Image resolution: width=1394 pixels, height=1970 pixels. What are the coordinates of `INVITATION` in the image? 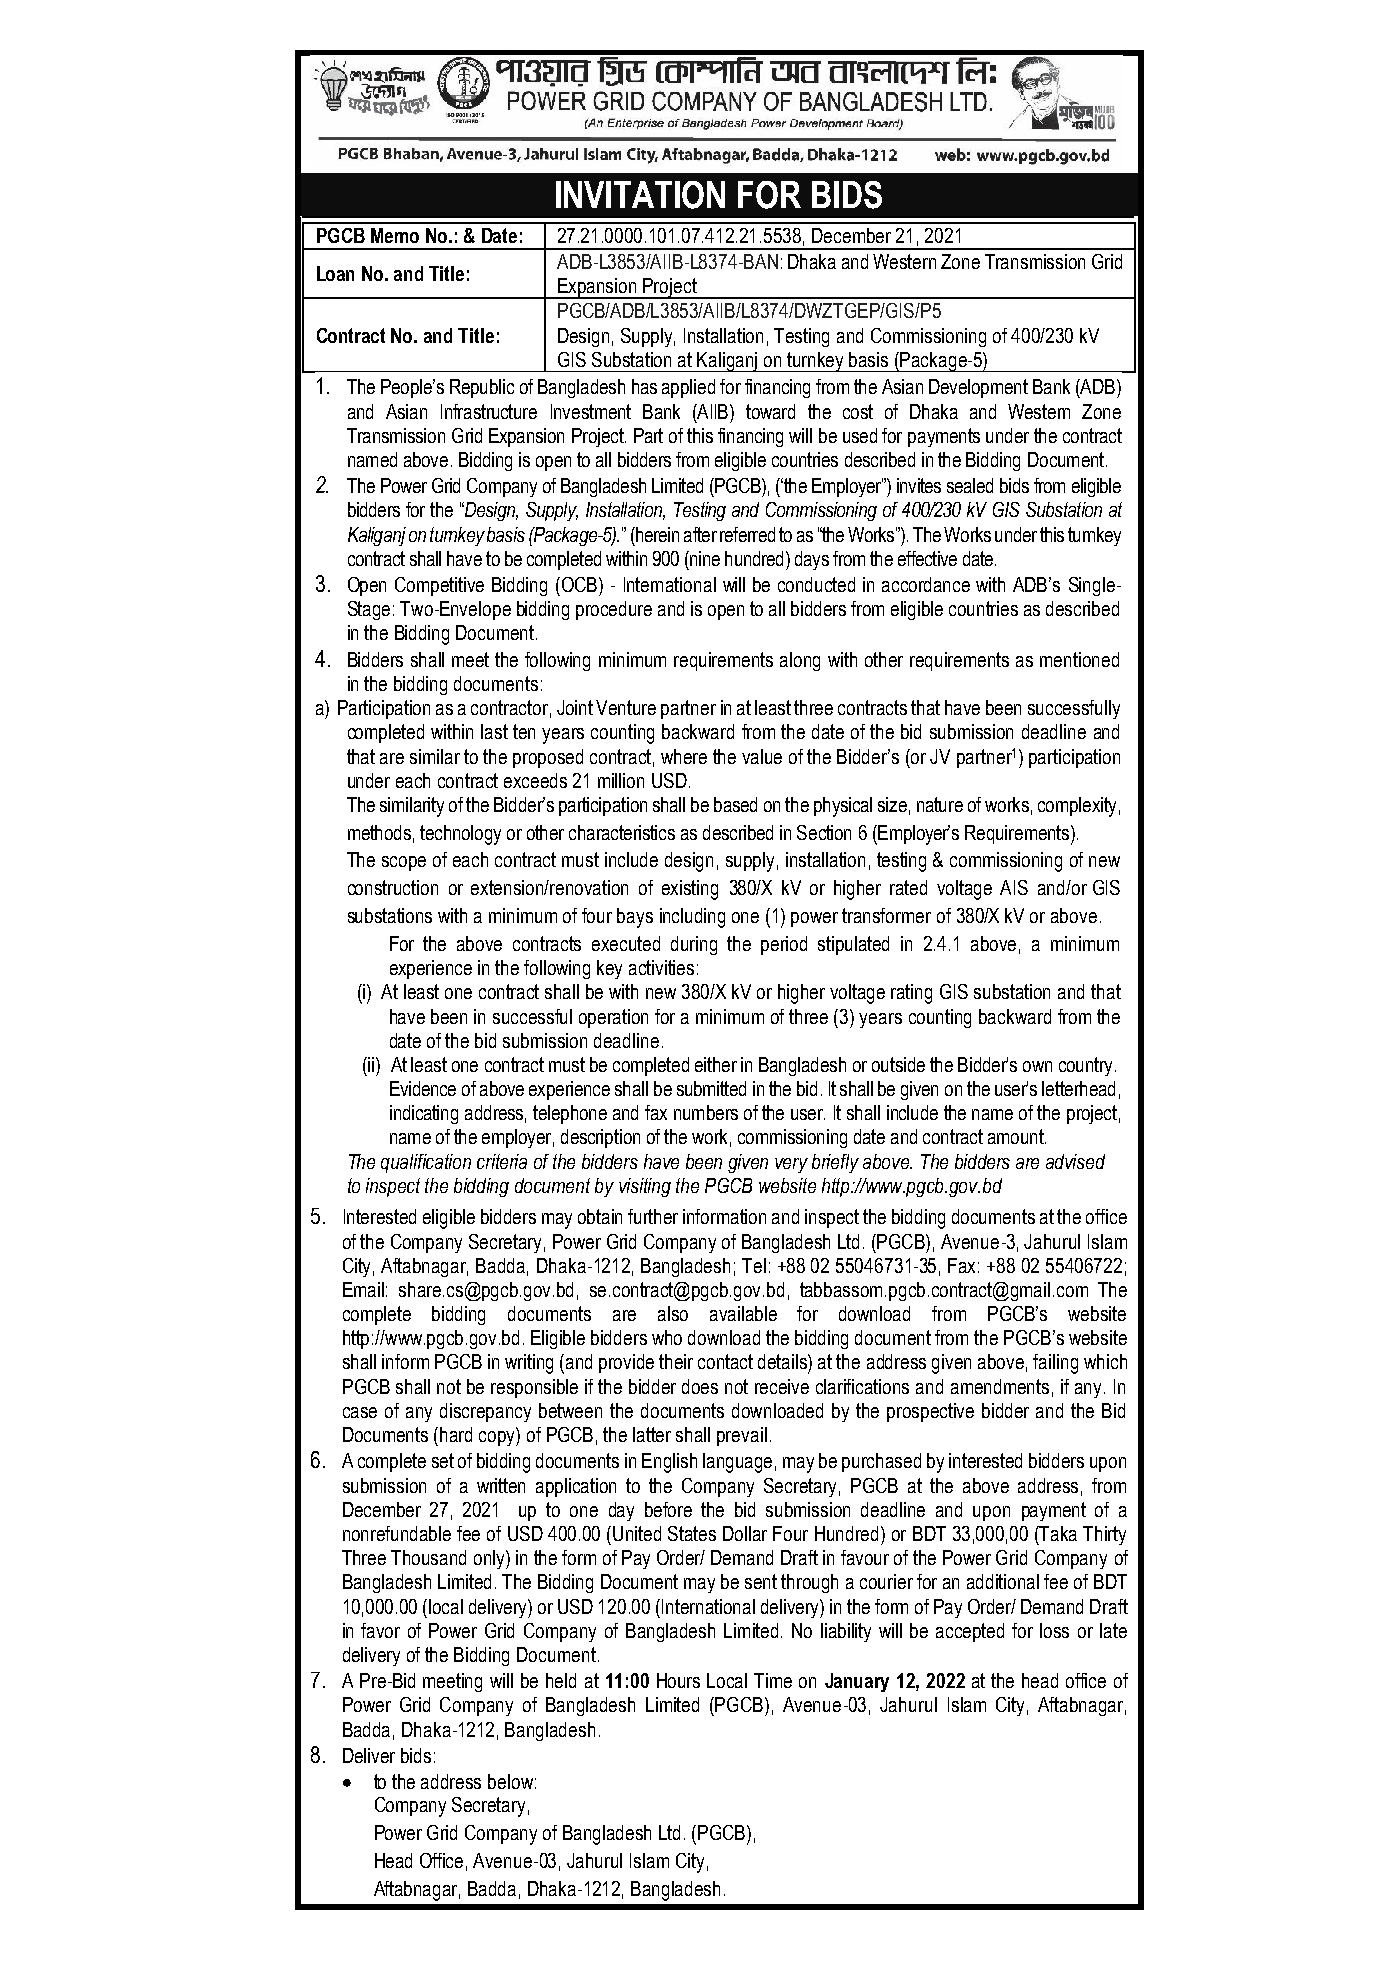 It's located at (640, 195).
